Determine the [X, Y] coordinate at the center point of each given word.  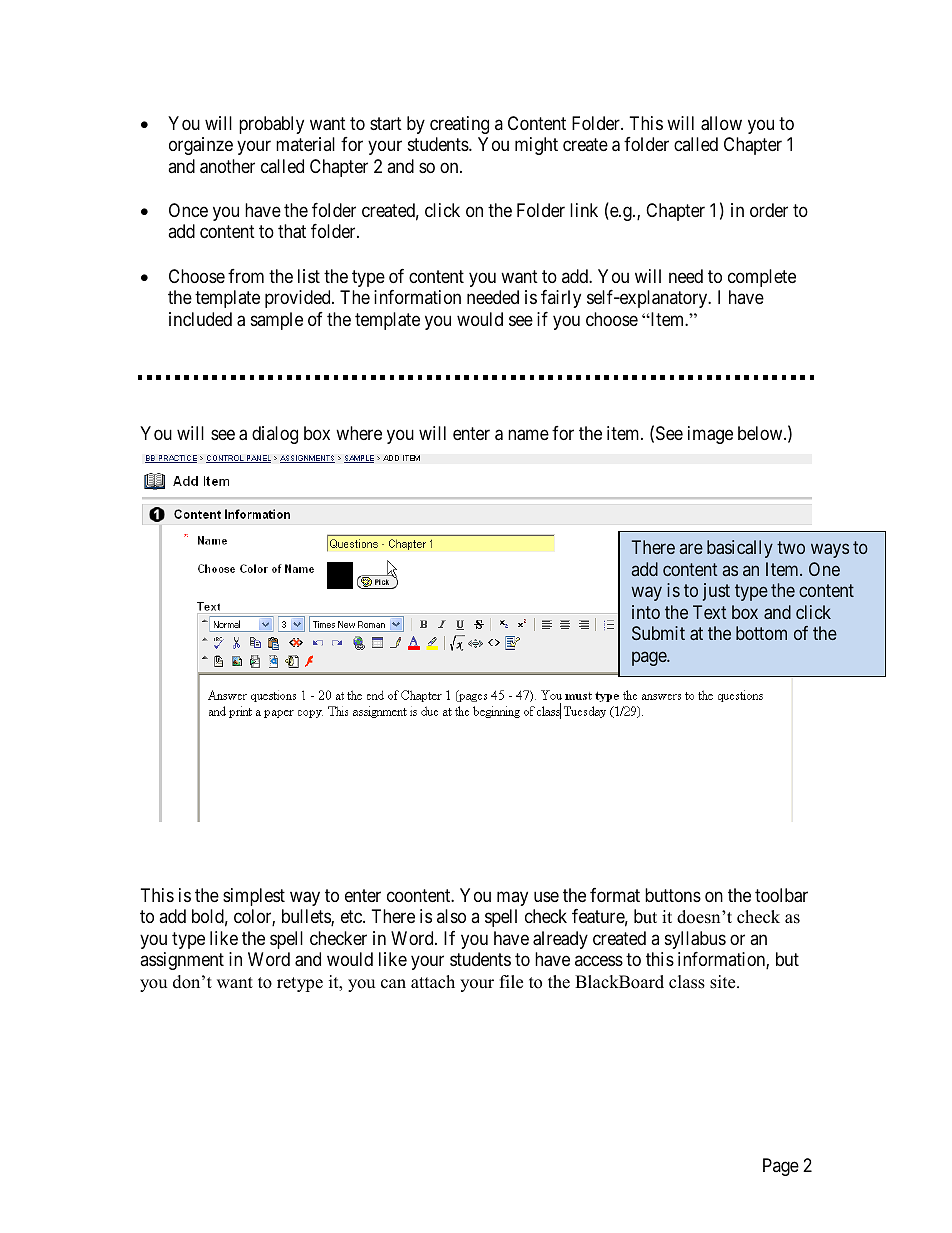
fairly [561, 299]
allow [721, 123]
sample [277, 321]
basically [740, 549]
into [646, 612]
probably [271, 125]
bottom [761, 633]
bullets [307, 917]
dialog [275, 435]
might [536, 146]
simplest [254, 897]
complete [762, 278]
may [512, 898]
